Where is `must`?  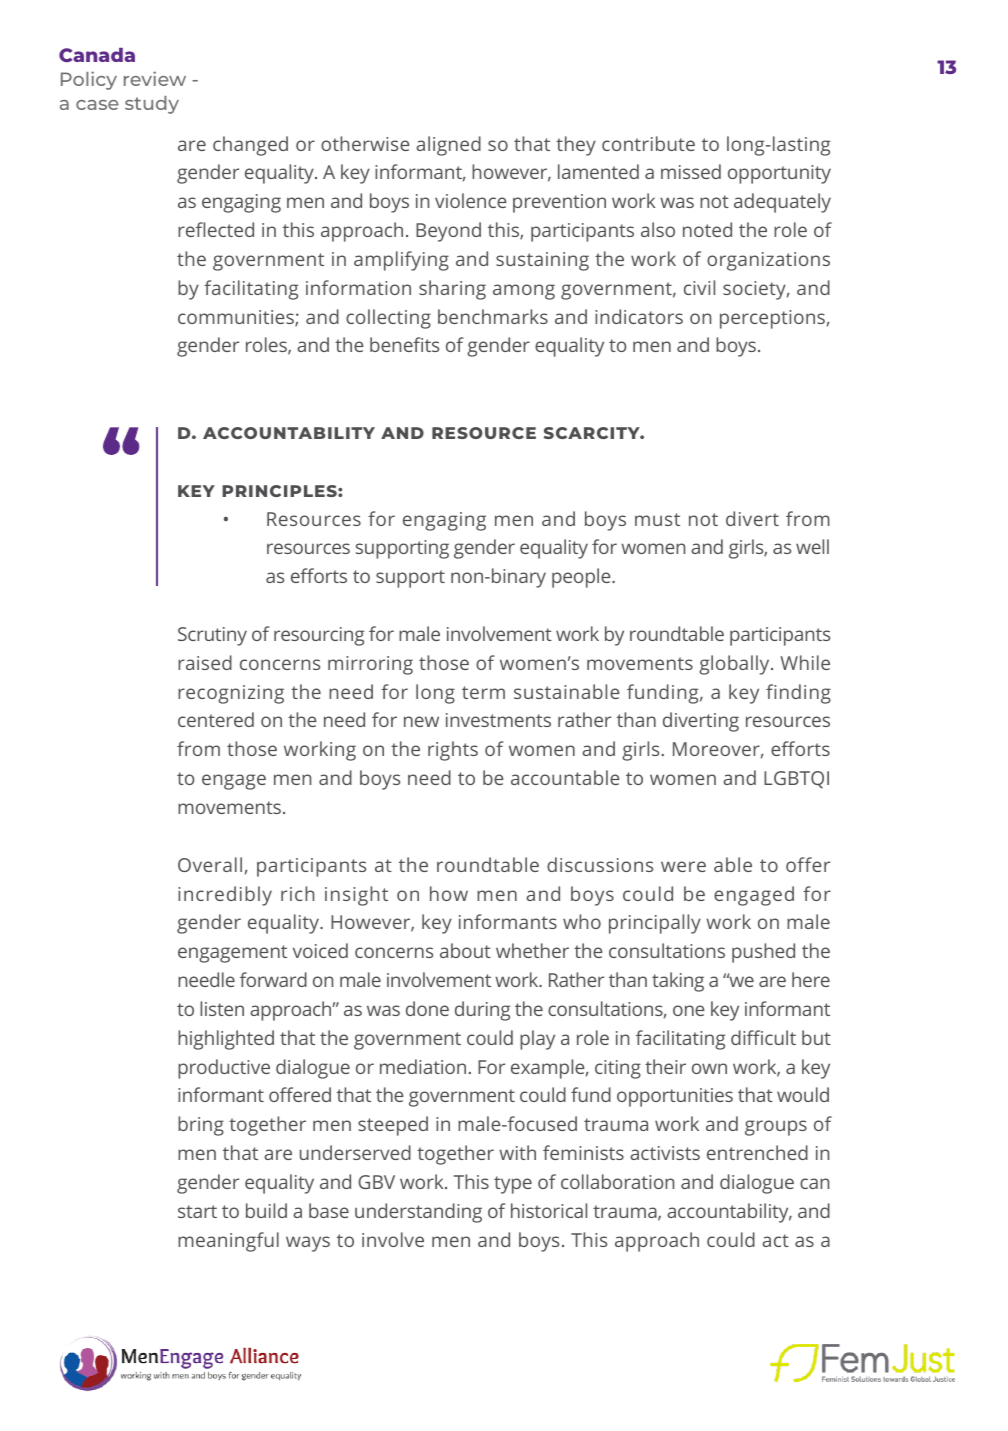 must is located at coordinates (657, 519).
